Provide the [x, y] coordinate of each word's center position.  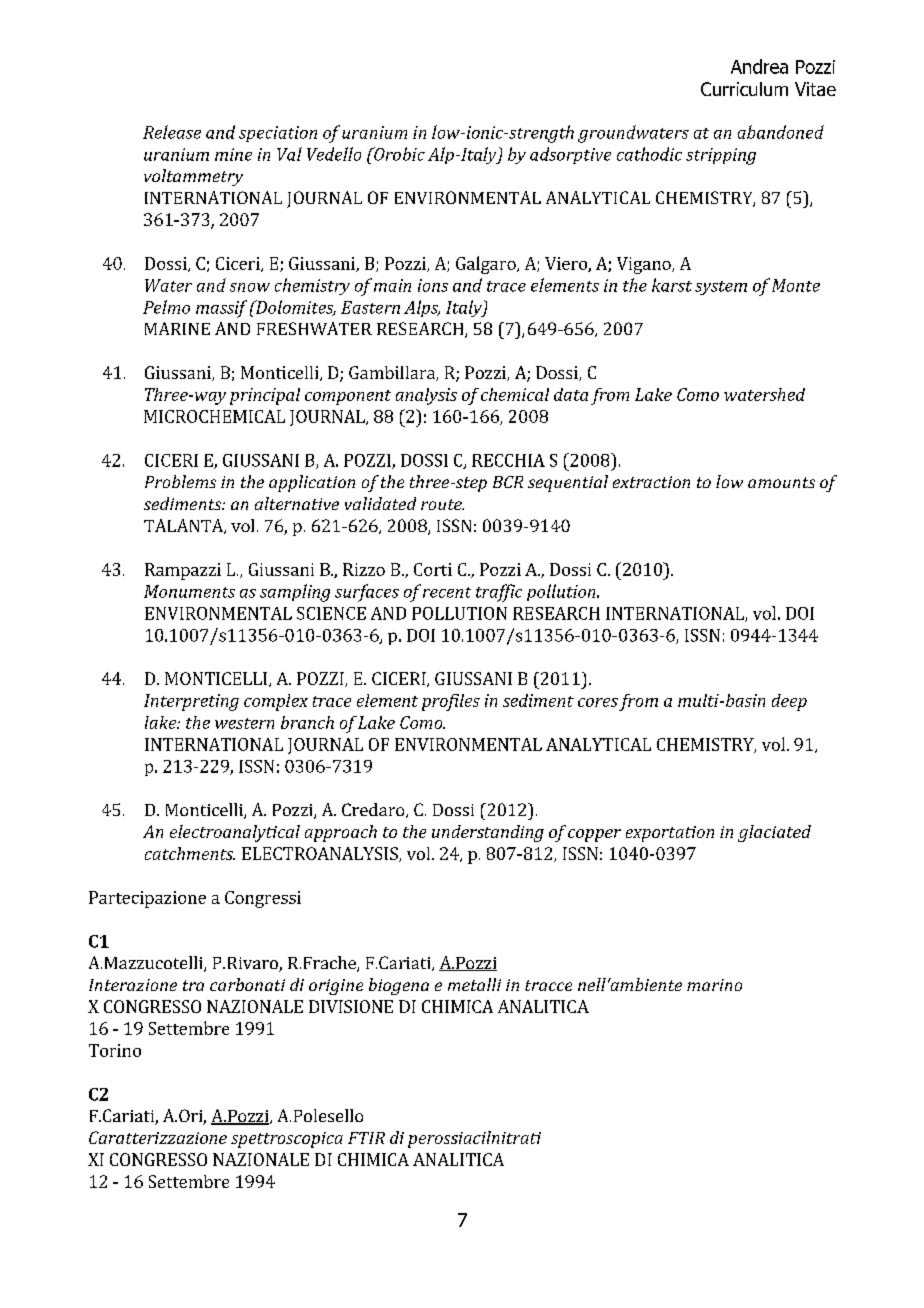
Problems [180, 481]
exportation [670, 834]
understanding [488, 833]
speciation [278, 134]
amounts [781, 482]
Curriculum [744, 89]
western [244, 723]
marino [714, 985]
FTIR [366, 1138]
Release [172, 132]
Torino [115, 1050]
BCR [508, 482]
